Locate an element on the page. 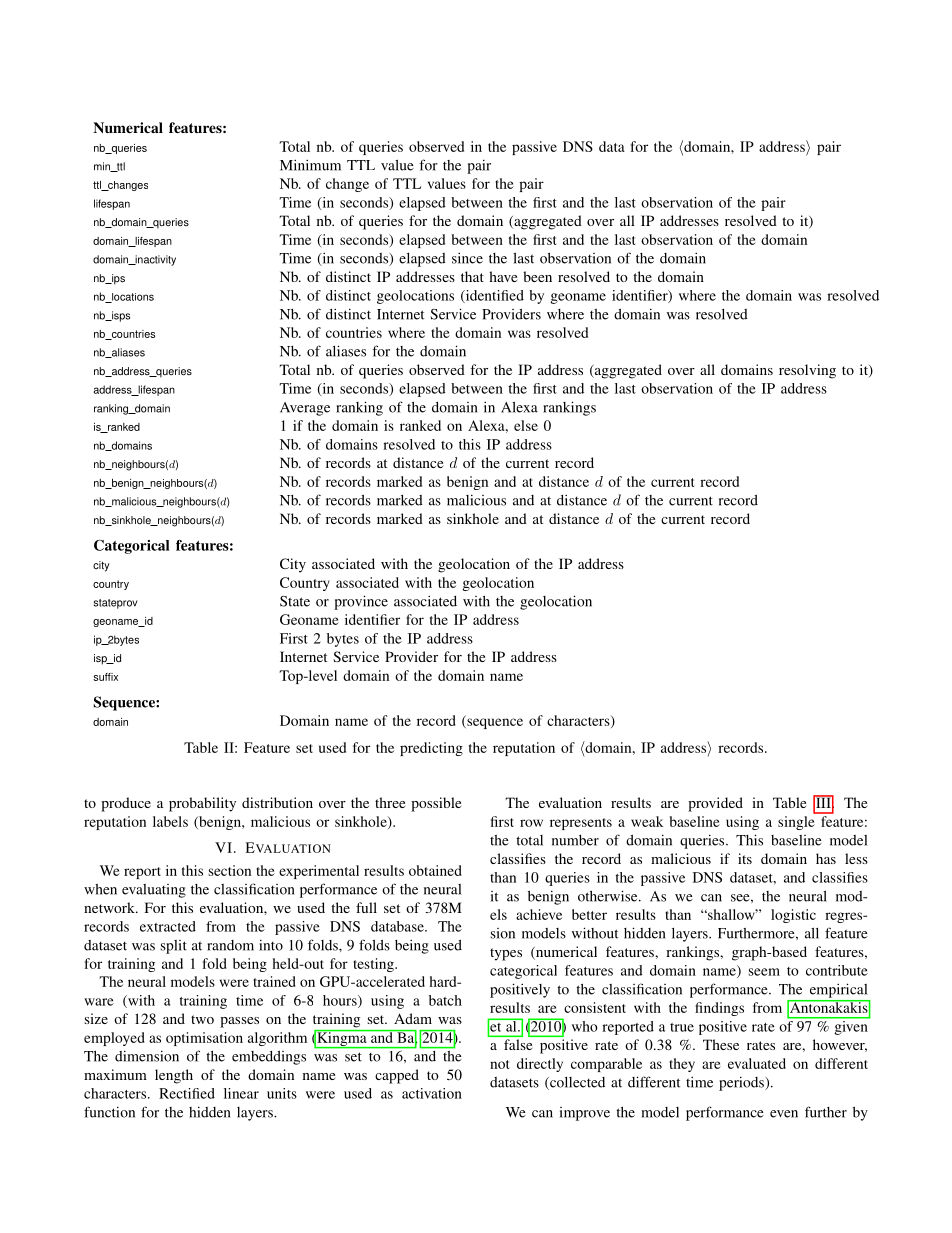 This document has height=1233, width=952. probability is located at coordinates (202, 804).
